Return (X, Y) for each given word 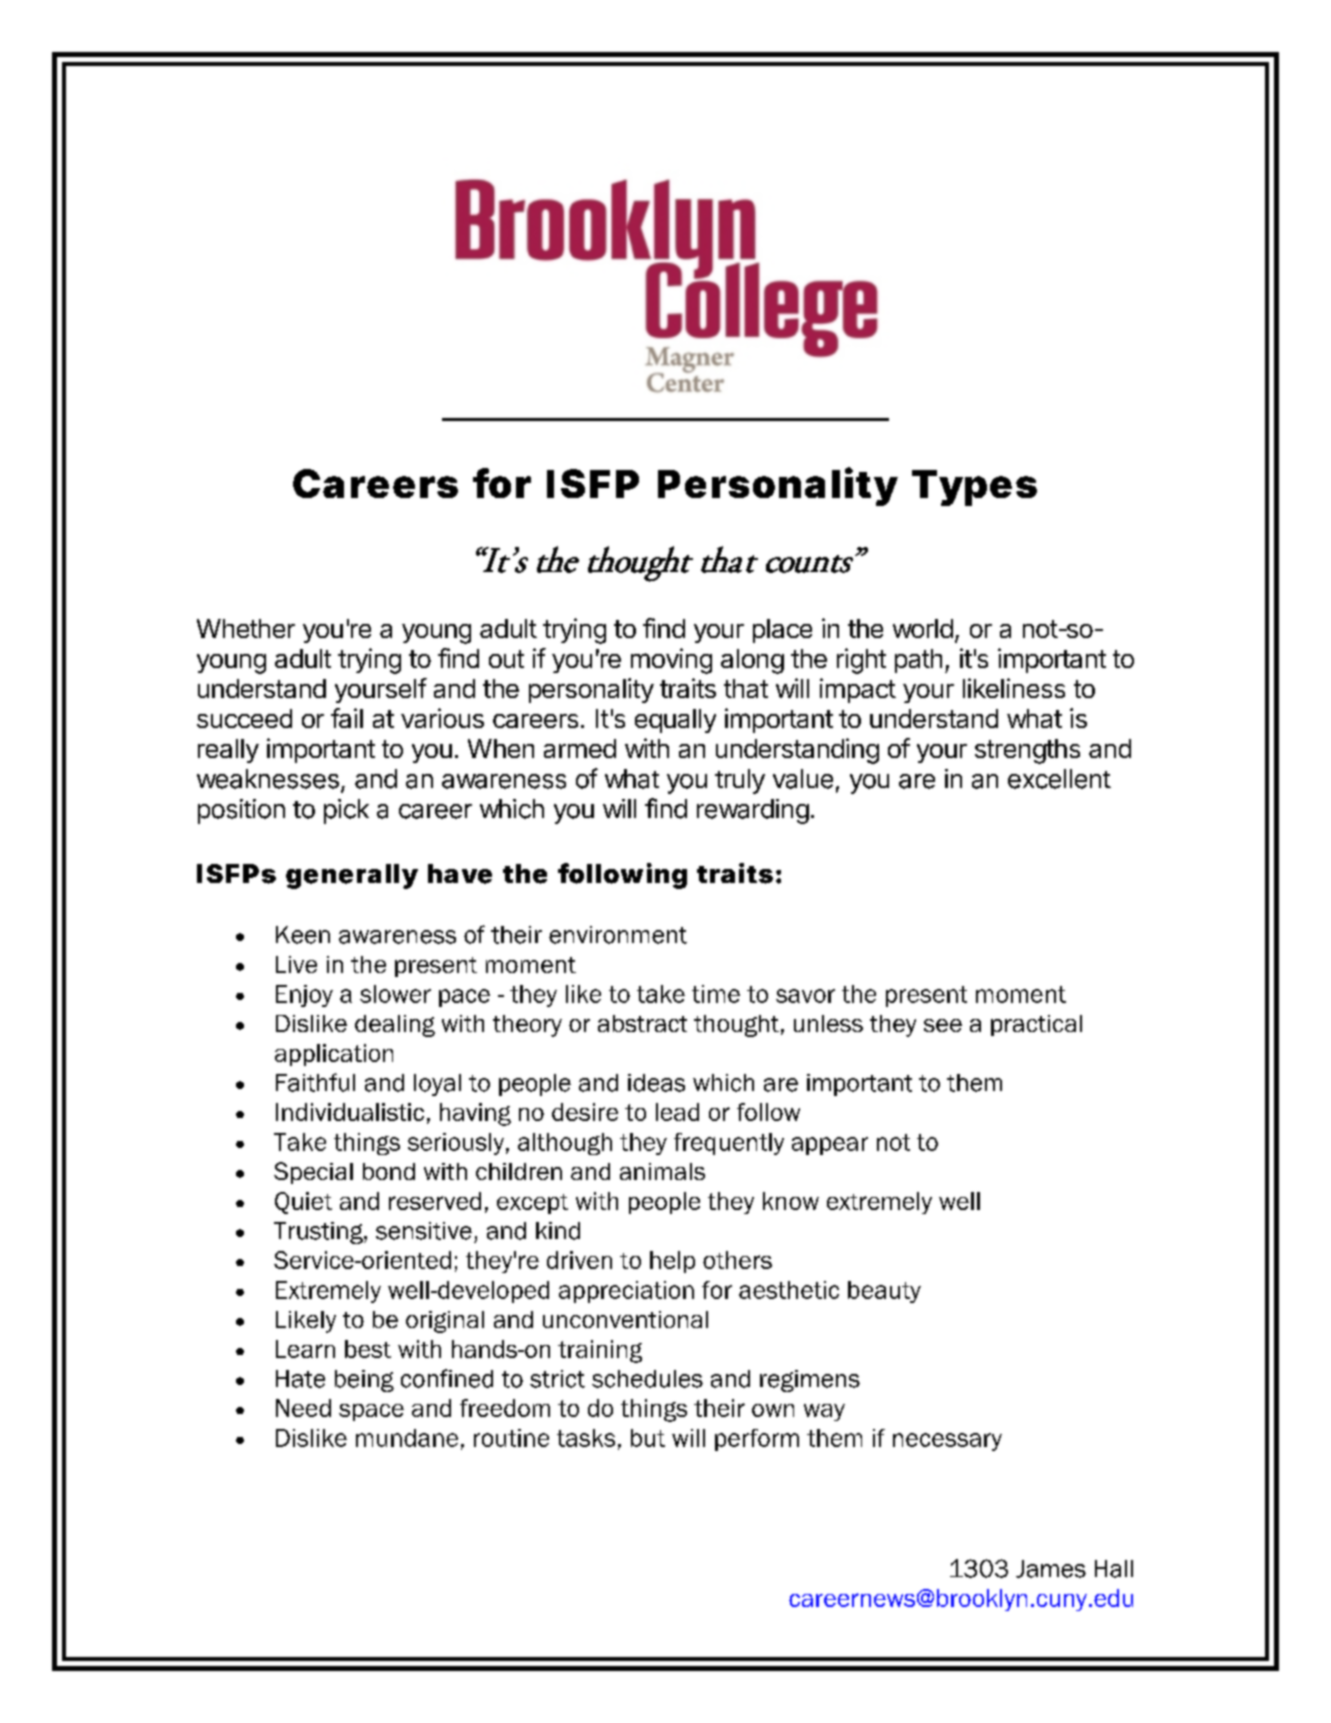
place (782, 631)
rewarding (753, 811)
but (648, 1438)
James (1051, 1569)
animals (662, 1171)
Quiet (303, 1203)
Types (974, 488)
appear (830, 1146)
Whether (246, 628)
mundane (407, 1438)
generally (352, 876)
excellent (1059, 779)
